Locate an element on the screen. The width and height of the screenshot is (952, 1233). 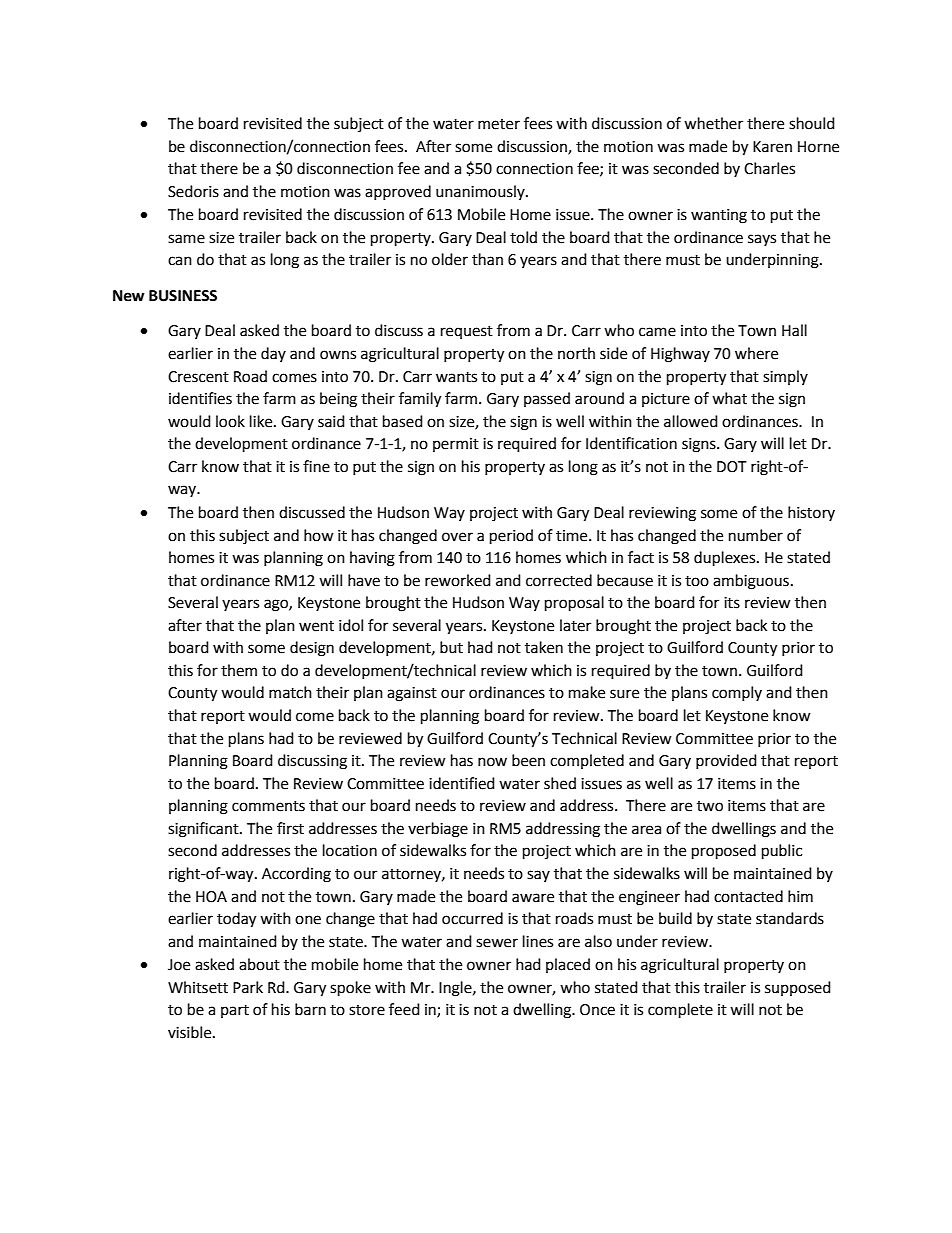
reworked is located at coordinates (458, 580).
